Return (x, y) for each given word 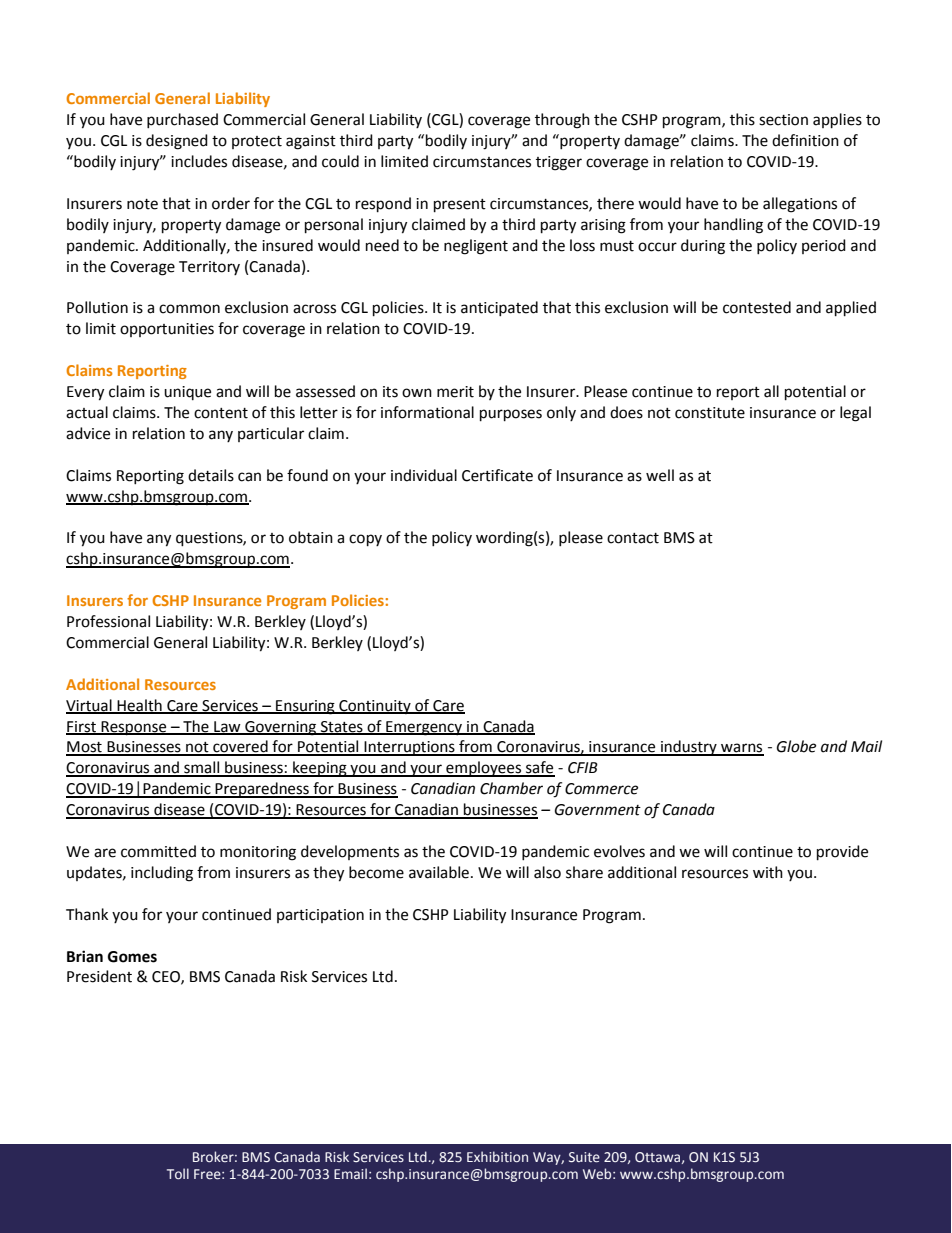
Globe (796, 746)
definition (805, 140)
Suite (584, 1157)
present (460, 206)
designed (177, 142)
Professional (108, 621)
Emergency (424, 728)
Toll (178, 1173)
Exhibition (497, 1157)
